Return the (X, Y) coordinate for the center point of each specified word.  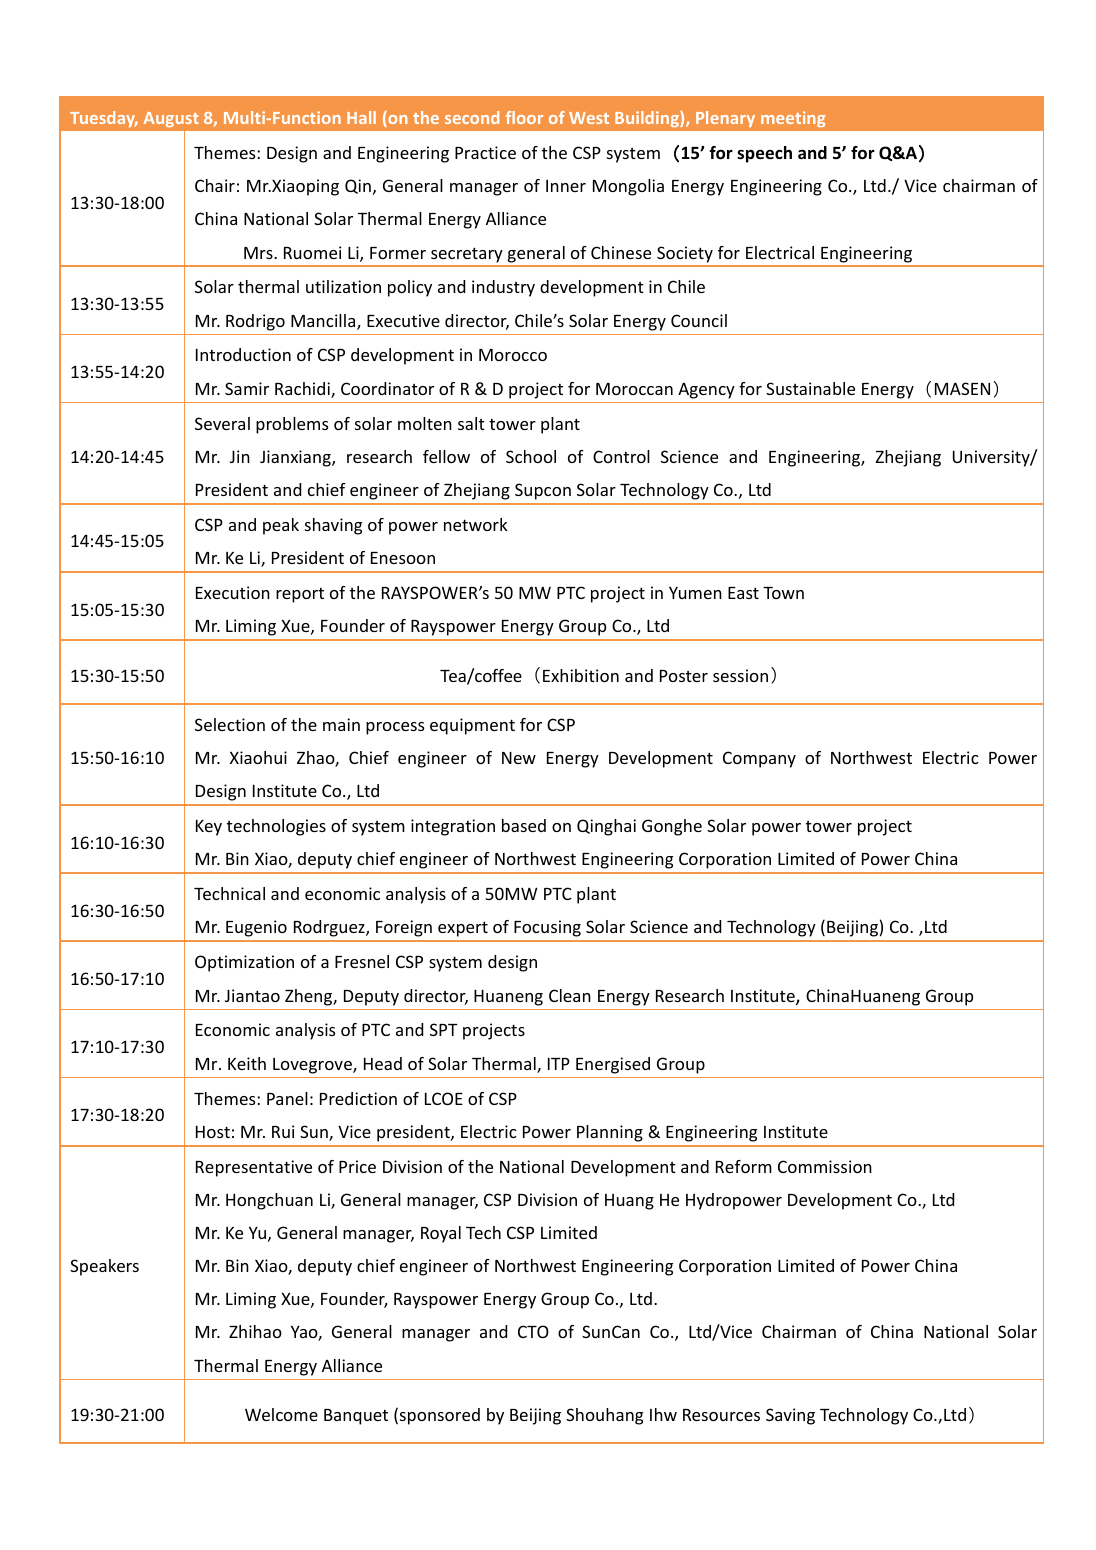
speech (764, 154)
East (743, 593)
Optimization (244, 963)
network (476, 524)
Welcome (281, 1414)
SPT (444, 1029)
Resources (721, 1415)
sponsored (440, 1416)
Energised (613, 1065)
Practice (485, 152)
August (171, 119)
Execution (233, 592)
